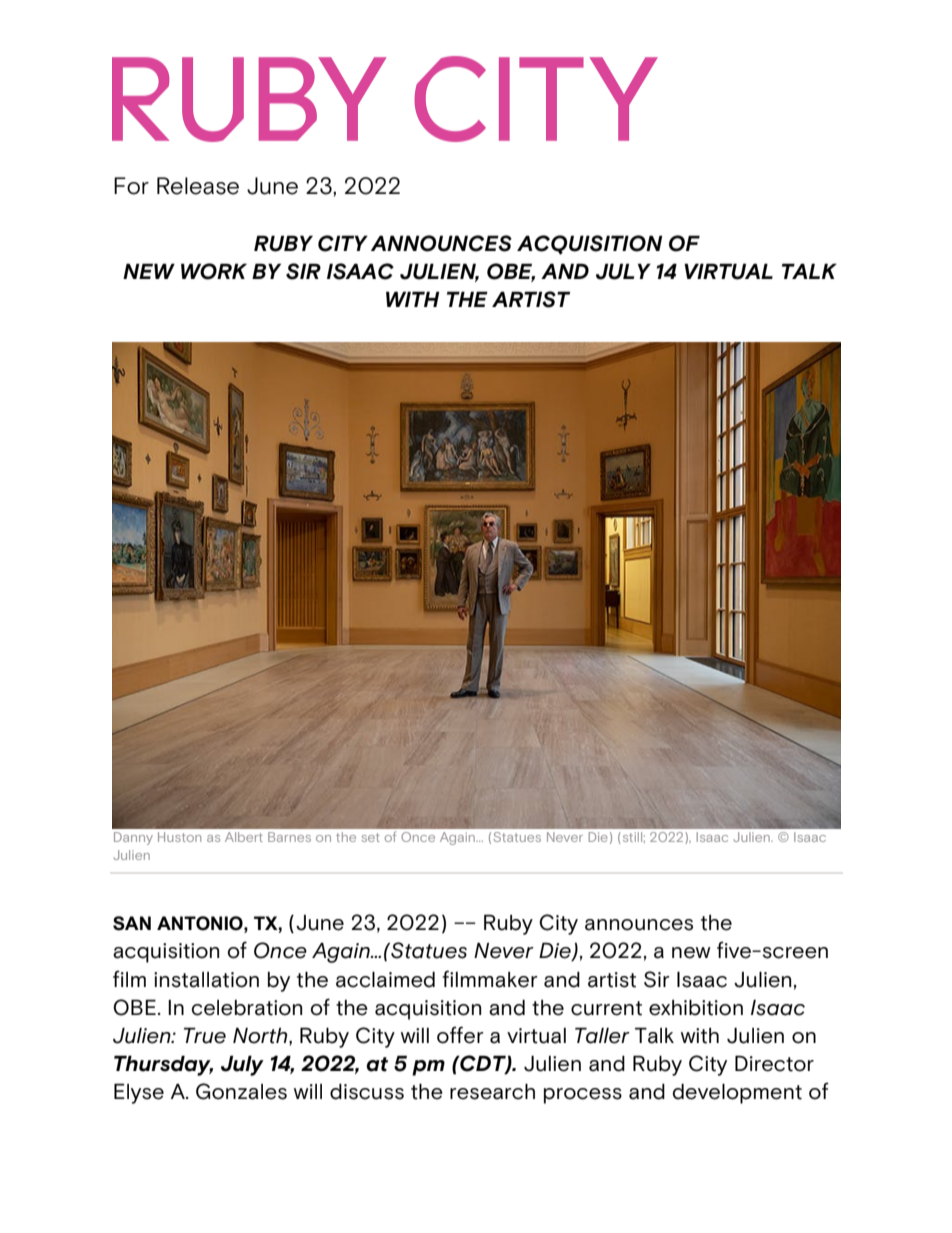 Image resolution: width=952 pixels, height=1233 pixels. Describe the element at coordinates (214, 271) in the screenshot. I see `WORK` at that location.
